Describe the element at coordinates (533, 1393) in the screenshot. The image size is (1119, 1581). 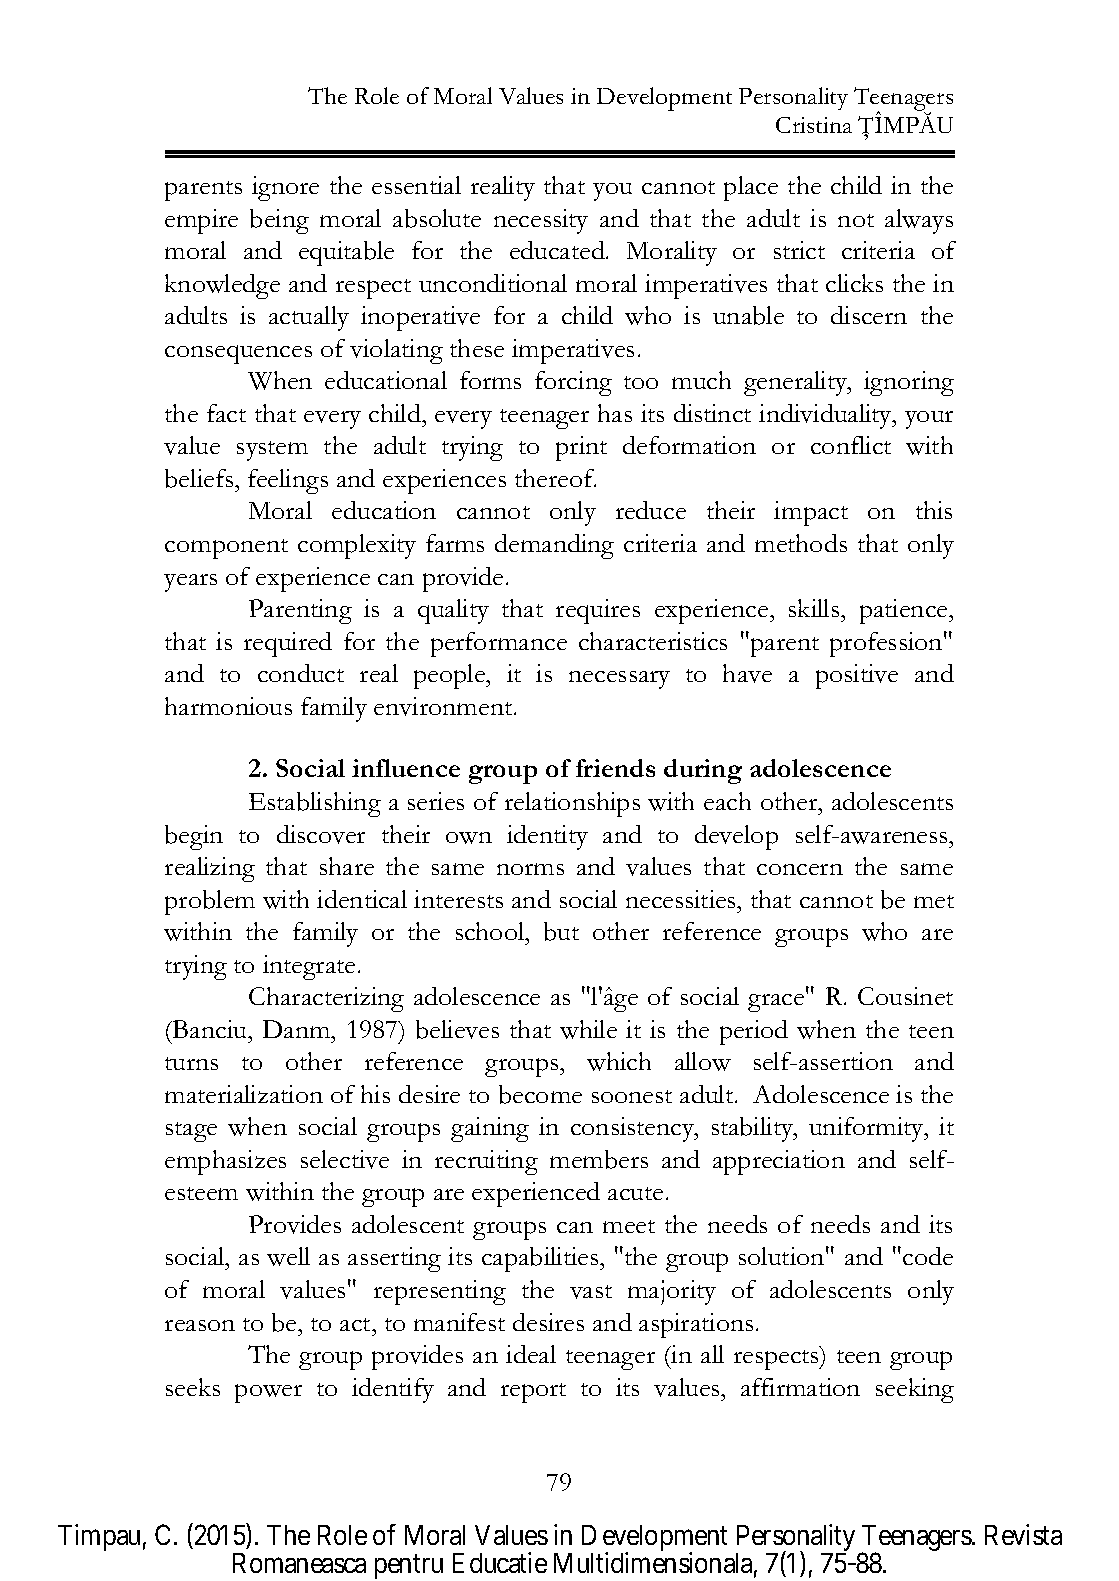
I see `report` at that location.
